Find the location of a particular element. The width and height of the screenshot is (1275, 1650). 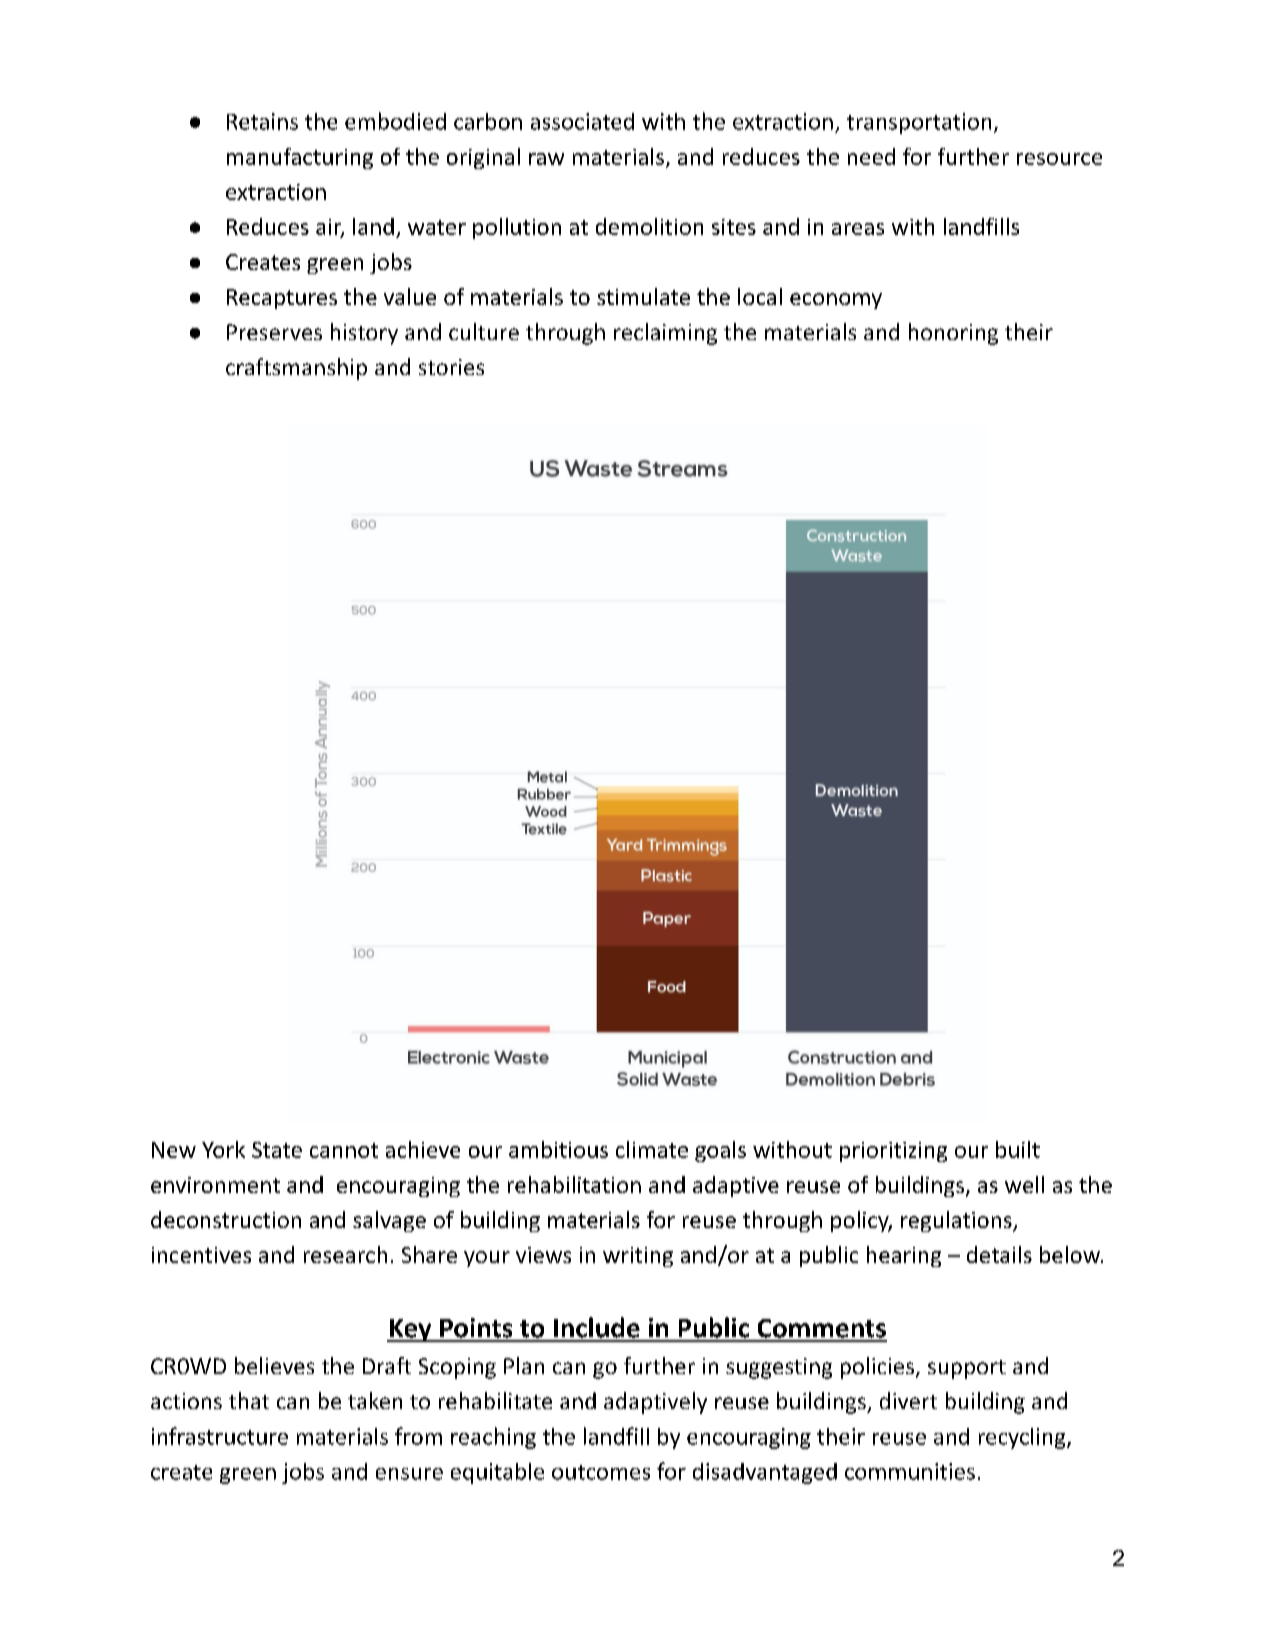

recycling is located at coordinates (1022, 1438).
